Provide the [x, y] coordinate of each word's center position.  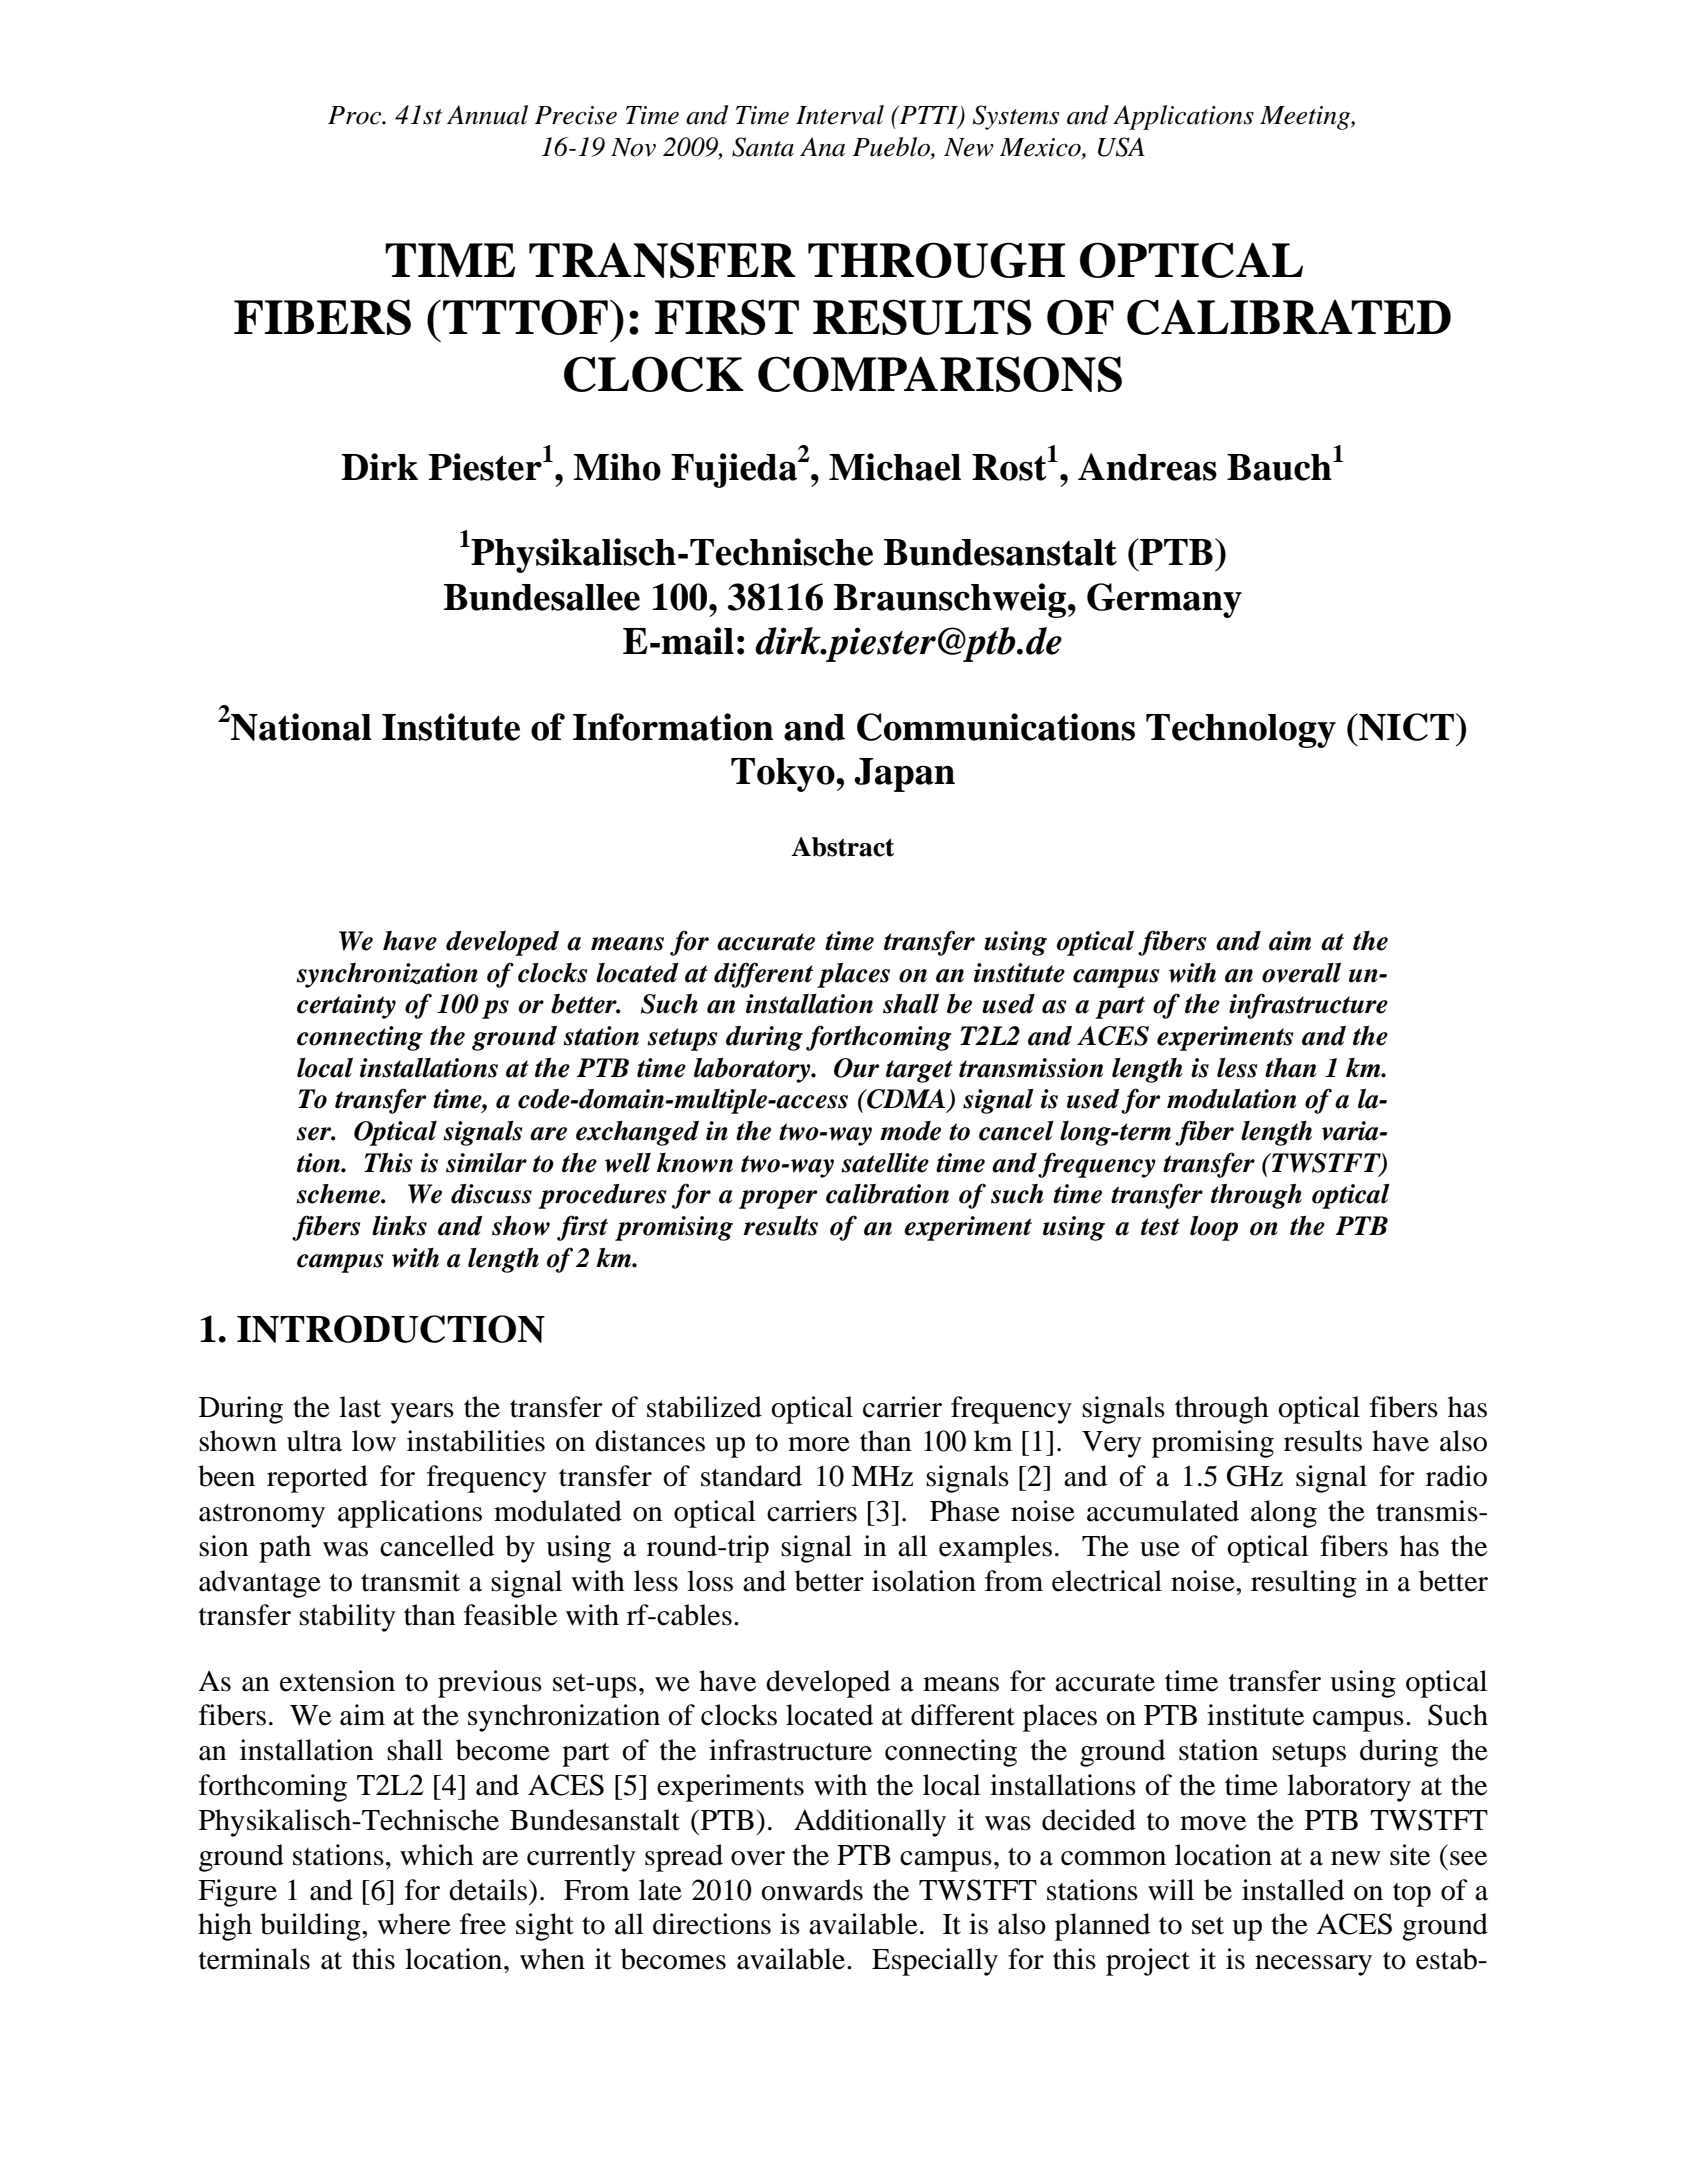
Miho [617, 467]
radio [1456, 1476]
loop [1214, 1228]
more [819, 1444]
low [374, 1441]
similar [486, 1163]
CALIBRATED [1289, 317]
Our [856, 1068]
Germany [1164, 600]
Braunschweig [951, 600]
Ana [822, 147]
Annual [487, 115]
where [414, 1924]
